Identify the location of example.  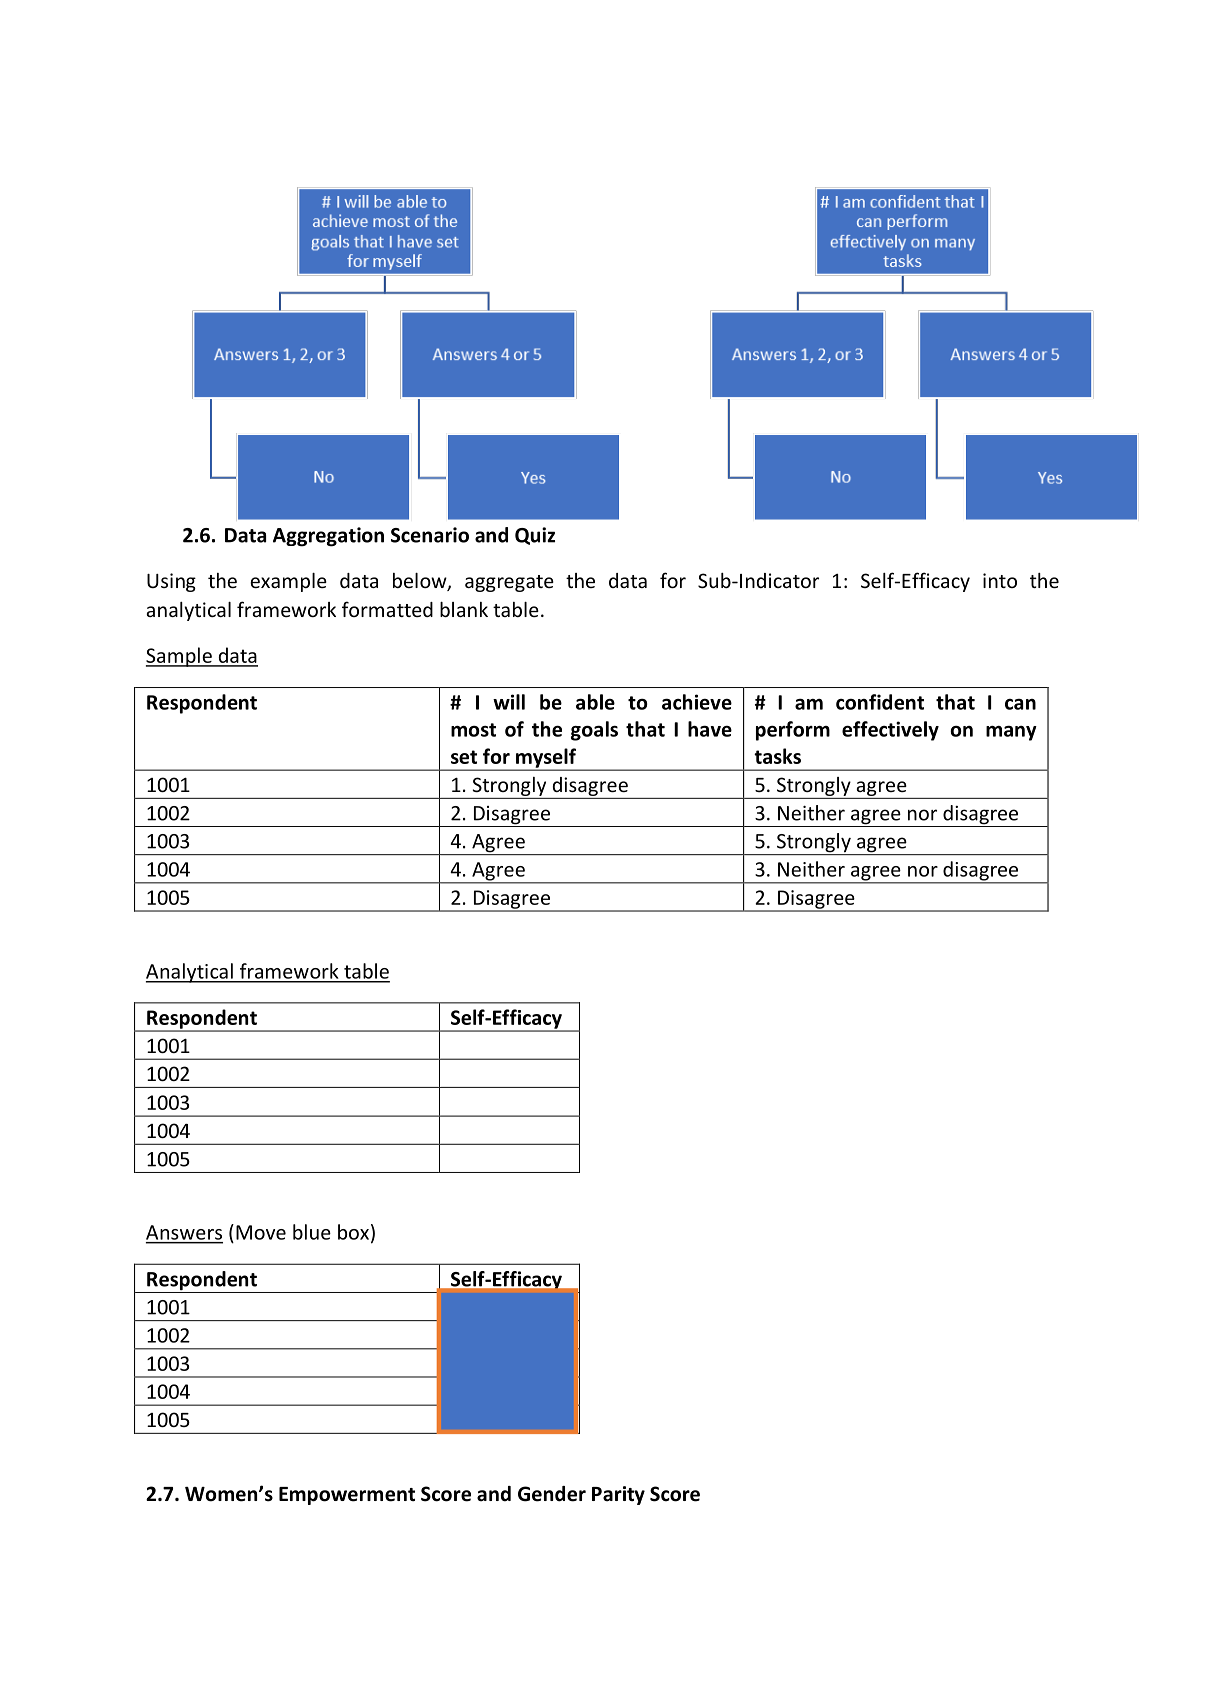
(288, 582).
